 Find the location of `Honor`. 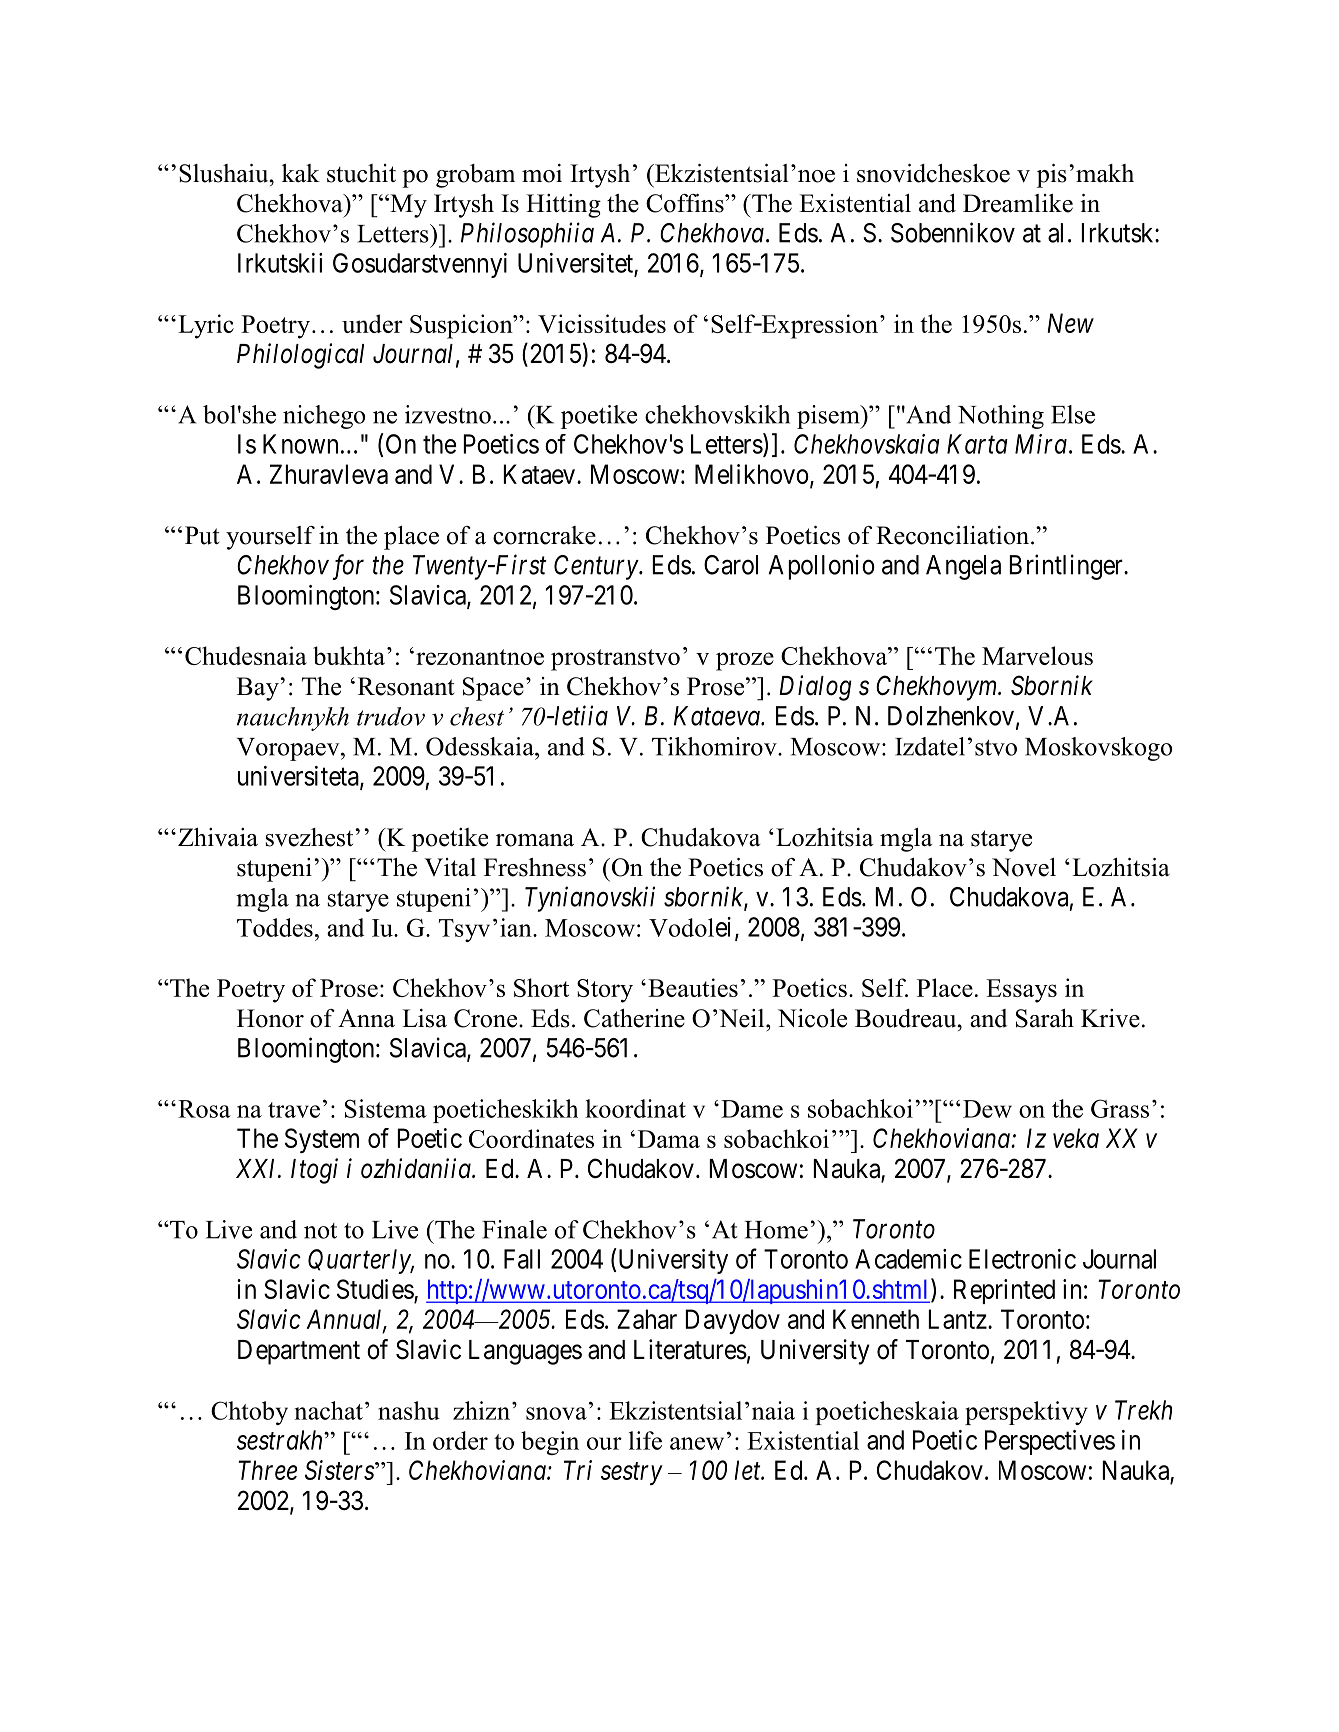

Honor is located at coordinates (270, 1018).
